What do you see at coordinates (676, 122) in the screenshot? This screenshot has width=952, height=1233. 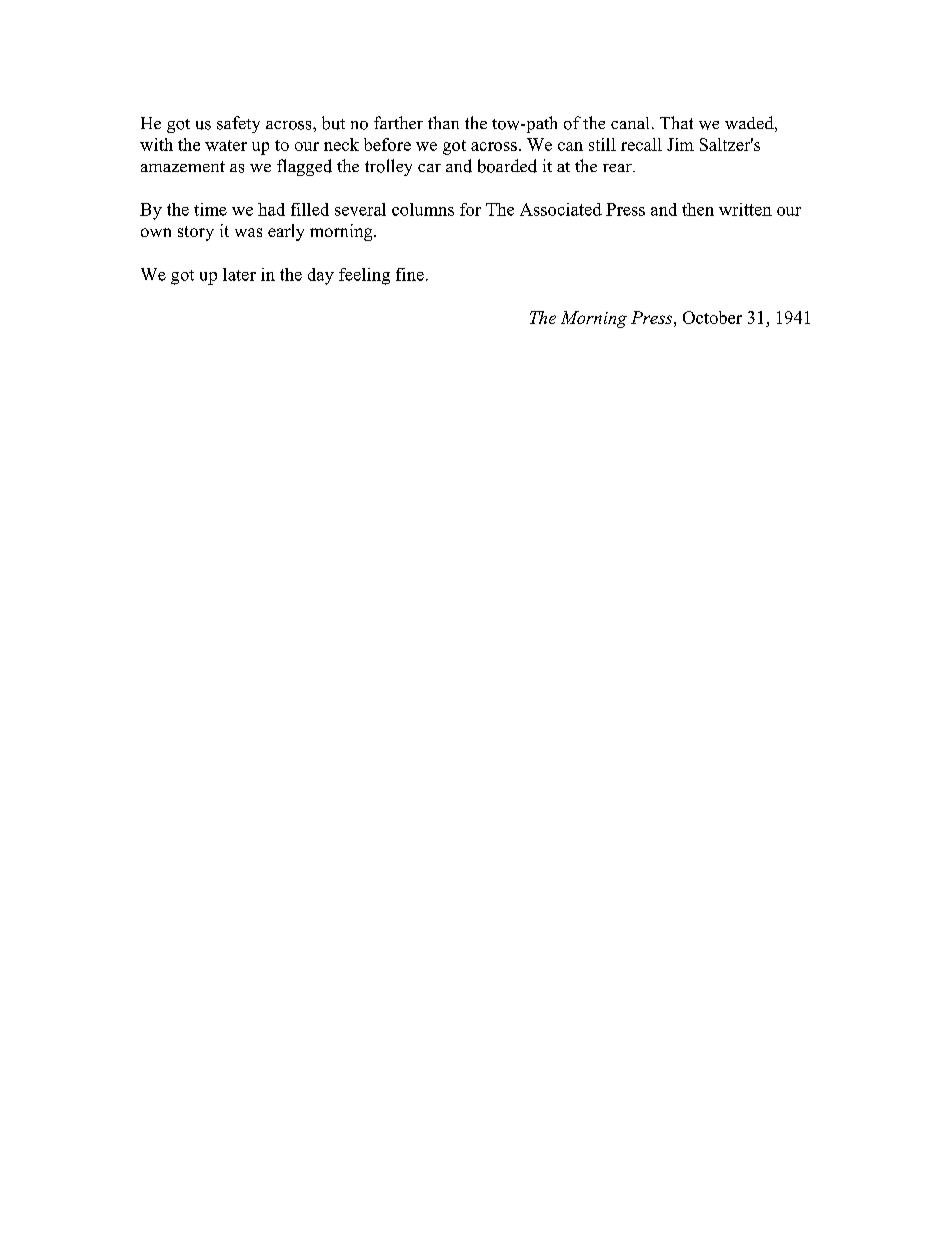 I see `That` at bounding box center [676, 122].
